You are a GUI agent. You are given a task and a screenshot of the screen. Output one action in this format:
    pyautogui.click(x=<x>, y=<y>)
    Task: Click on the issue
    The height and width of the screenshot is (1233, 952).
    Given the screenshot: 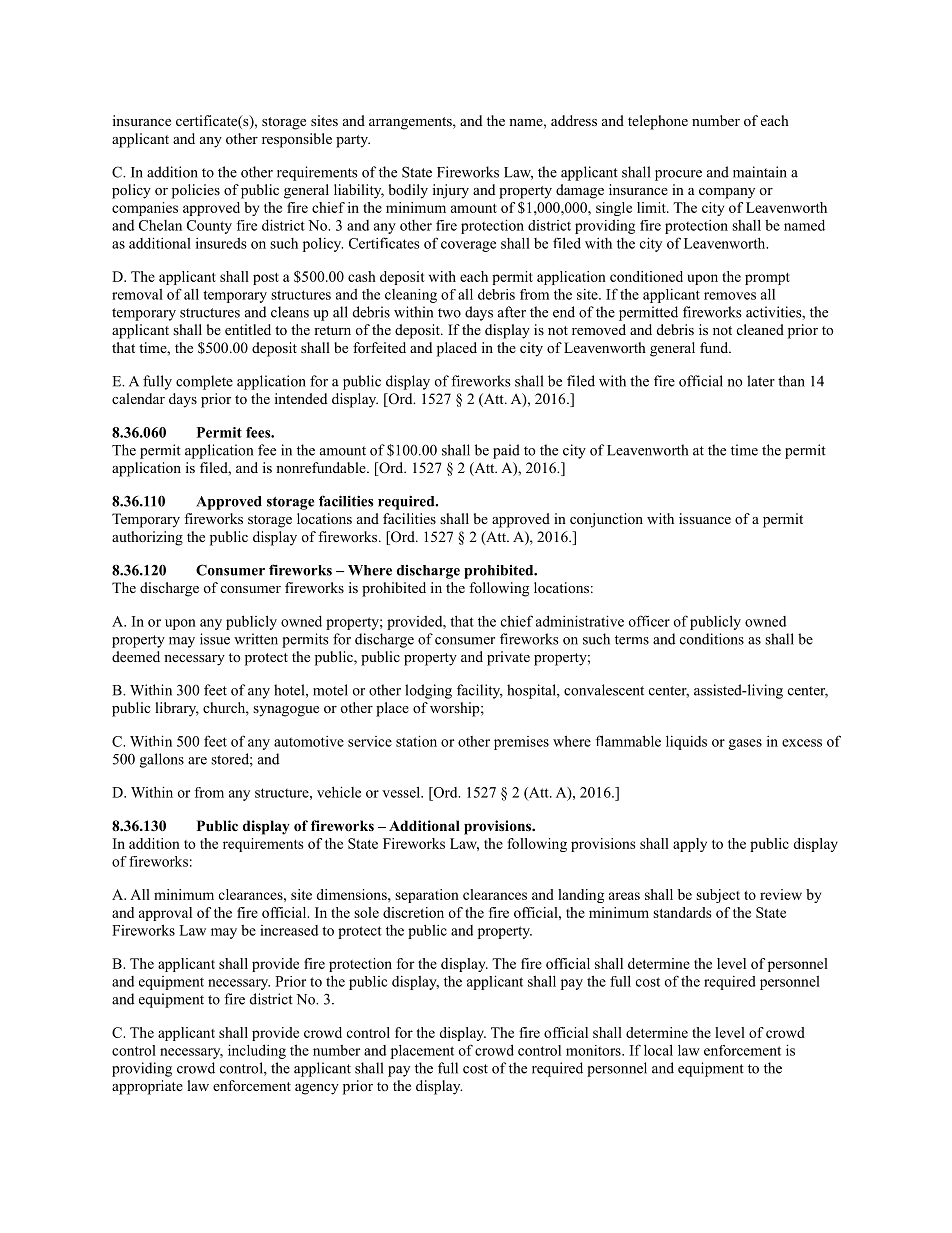 What is the action you would take?
    pyautogui.click(x=215, y=639)
